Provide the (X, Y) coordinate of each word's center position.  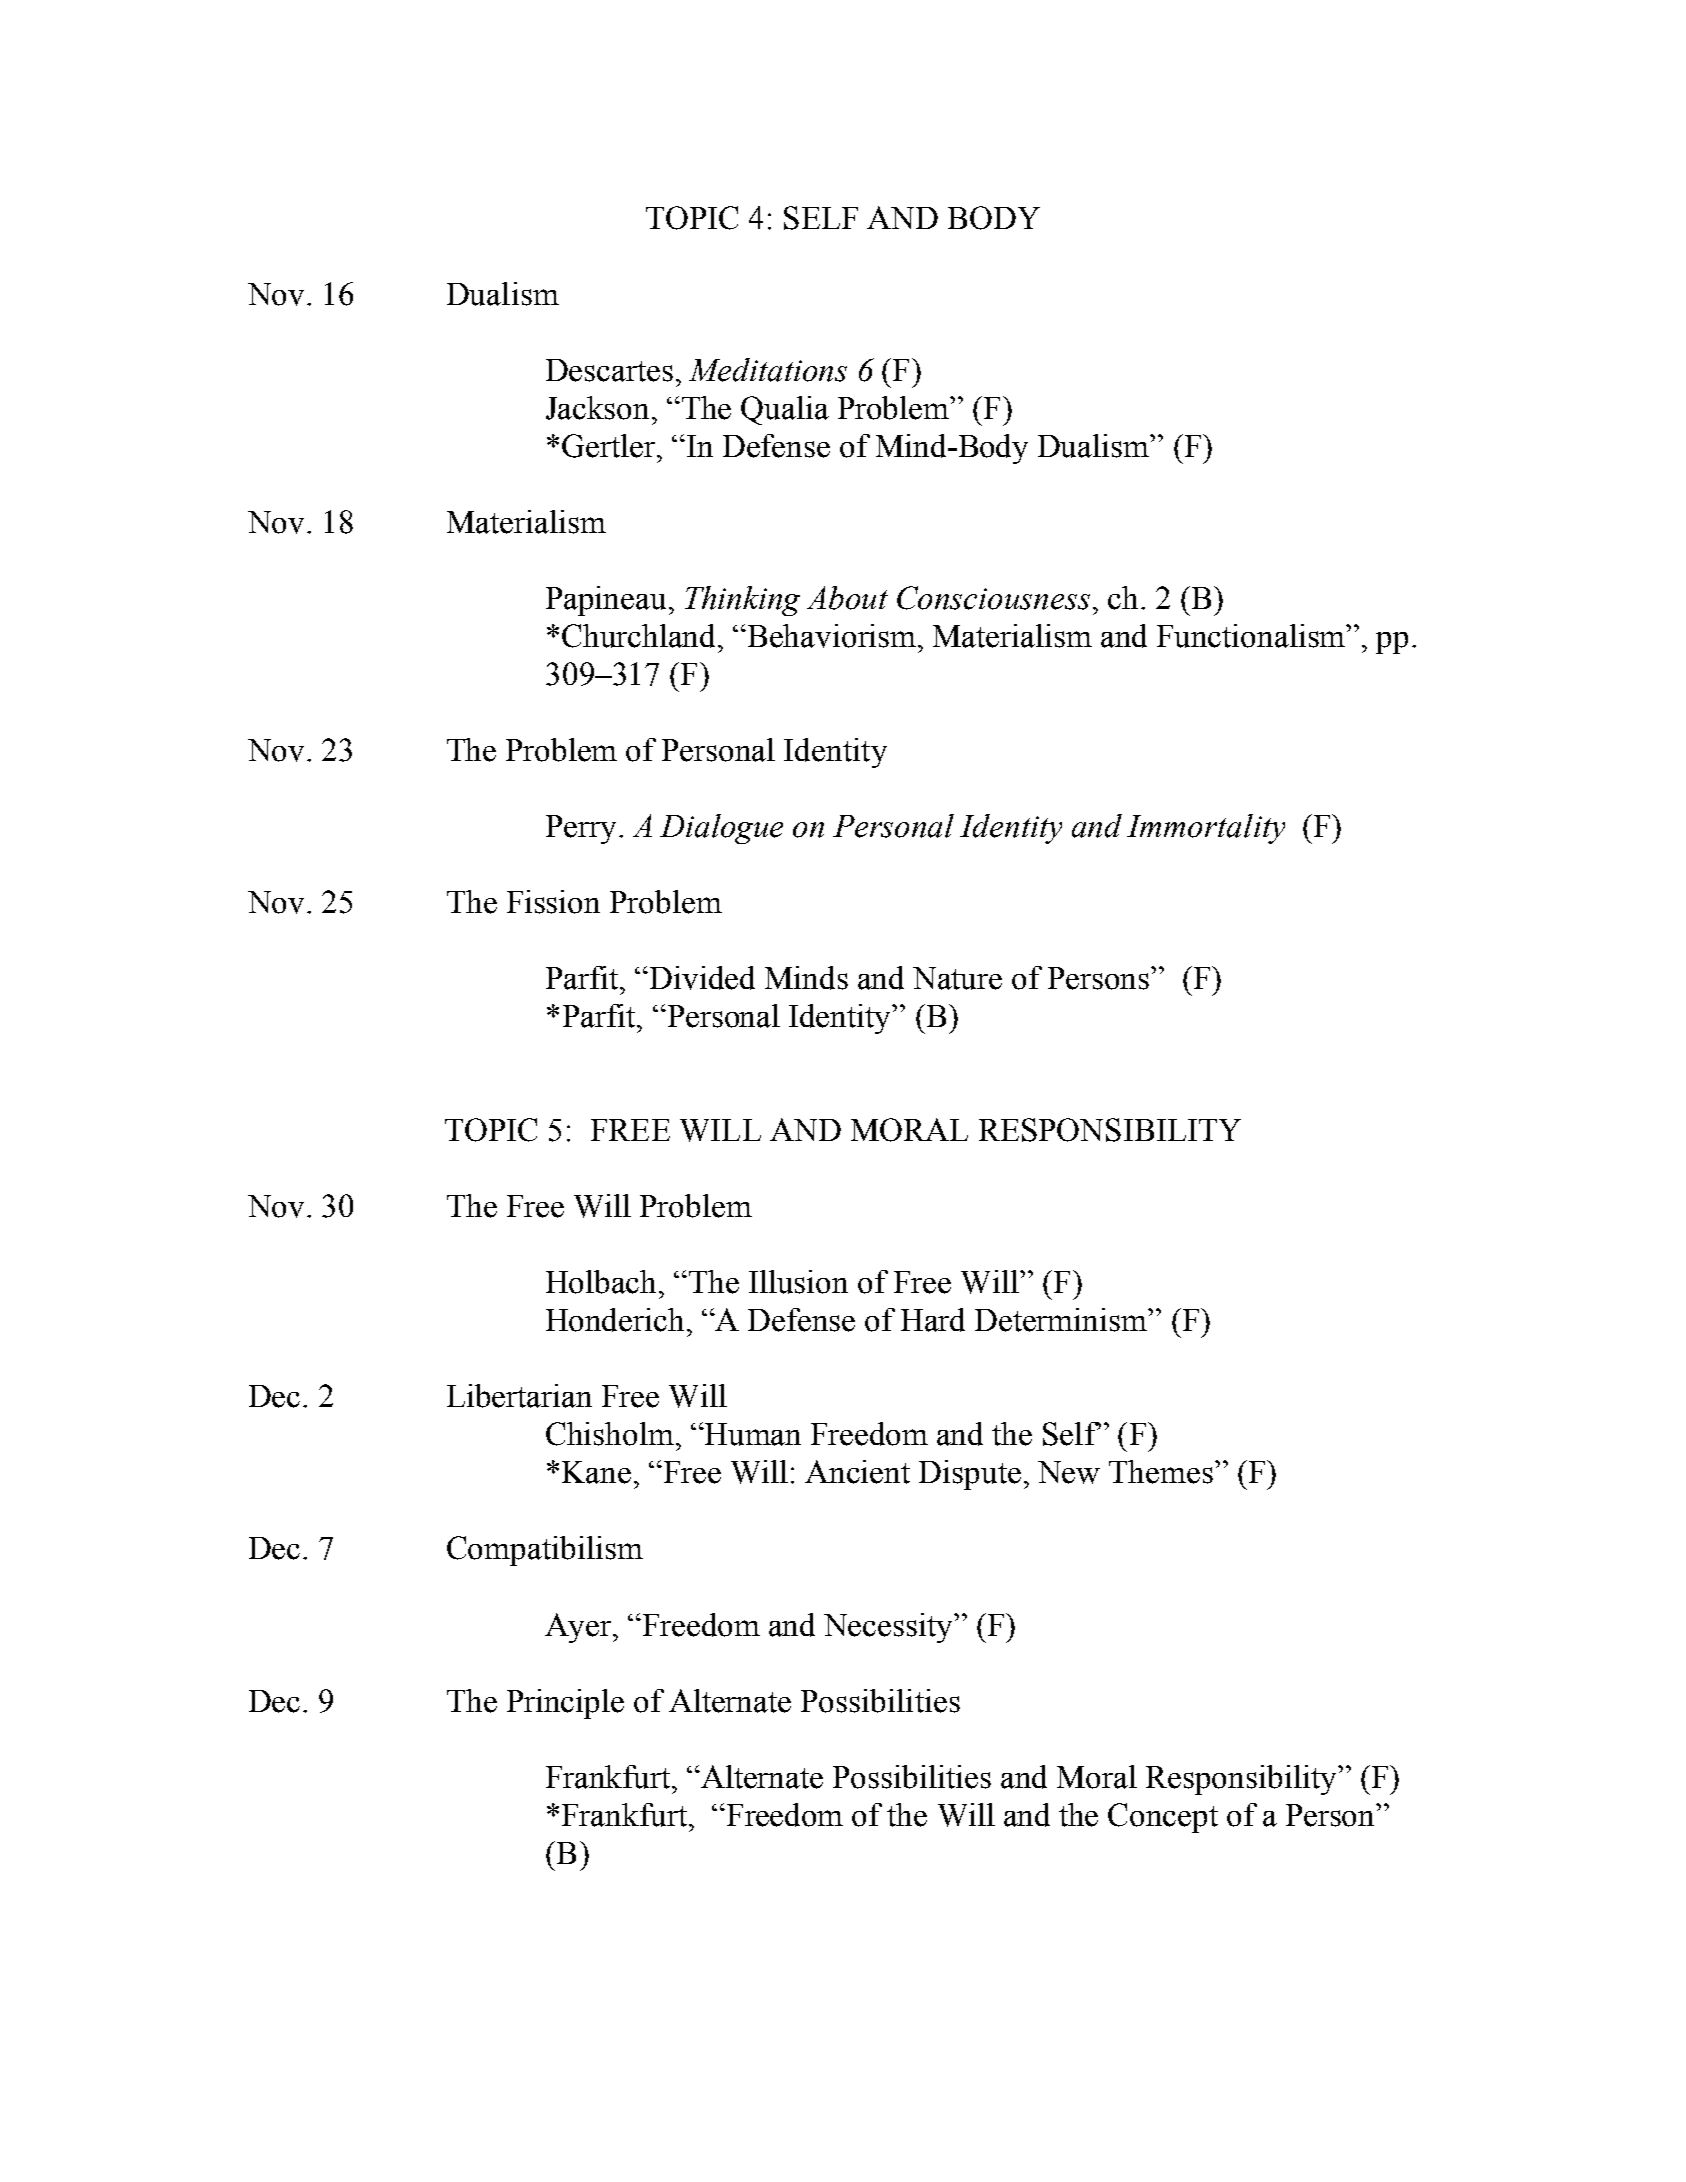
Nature (957, 978)
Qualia (785, 410)
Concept (1163, 1818)
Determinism (1062, 1320)
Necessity (889, 1628)
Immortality (1206, 829)
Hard (933, 1320)
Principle (565, 1704)
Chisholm (610, 1434)
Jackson (597, 408)
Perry (581, 829)
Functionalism (1252, 636)
